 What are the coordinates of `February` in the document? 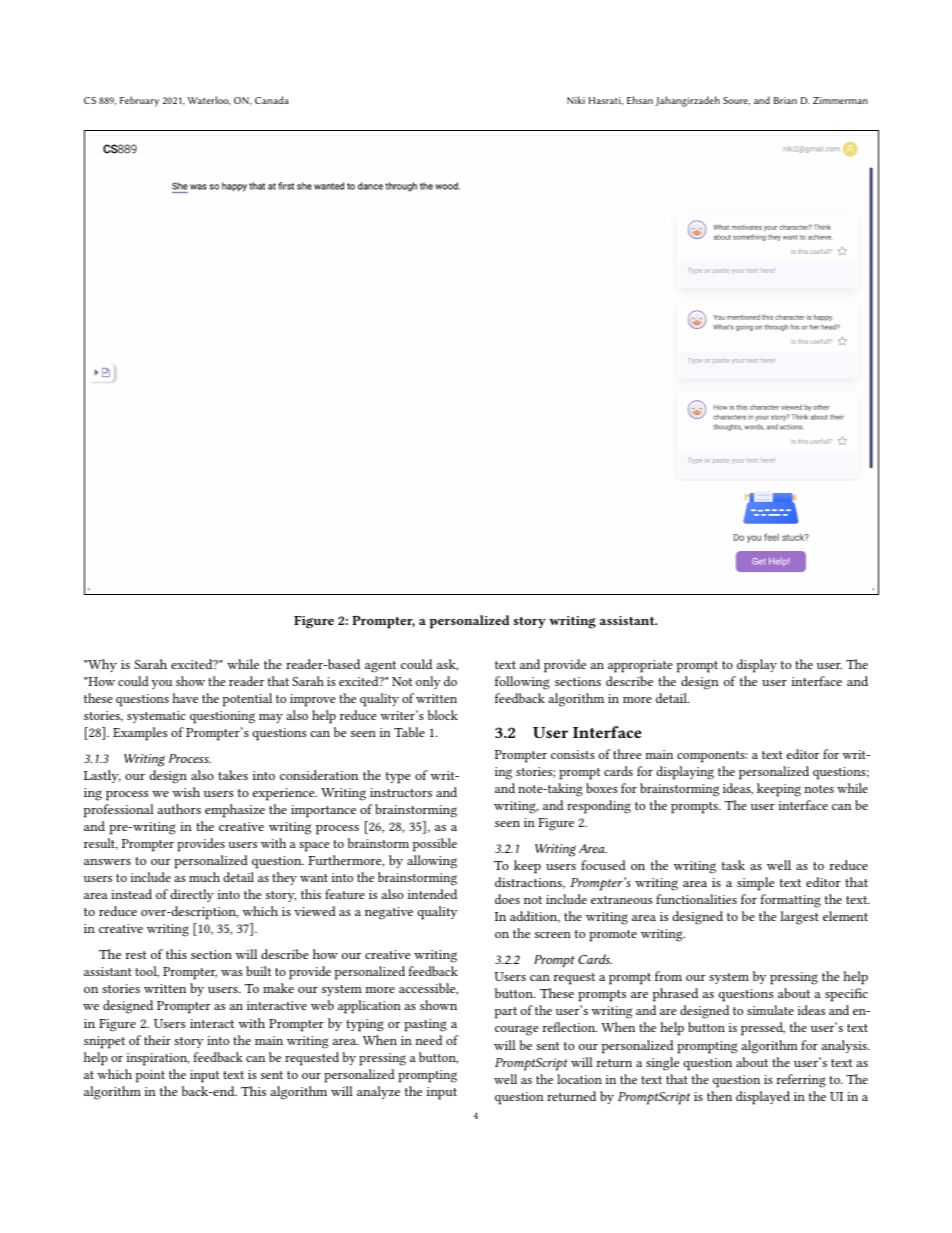 It's located at (139, 101).
